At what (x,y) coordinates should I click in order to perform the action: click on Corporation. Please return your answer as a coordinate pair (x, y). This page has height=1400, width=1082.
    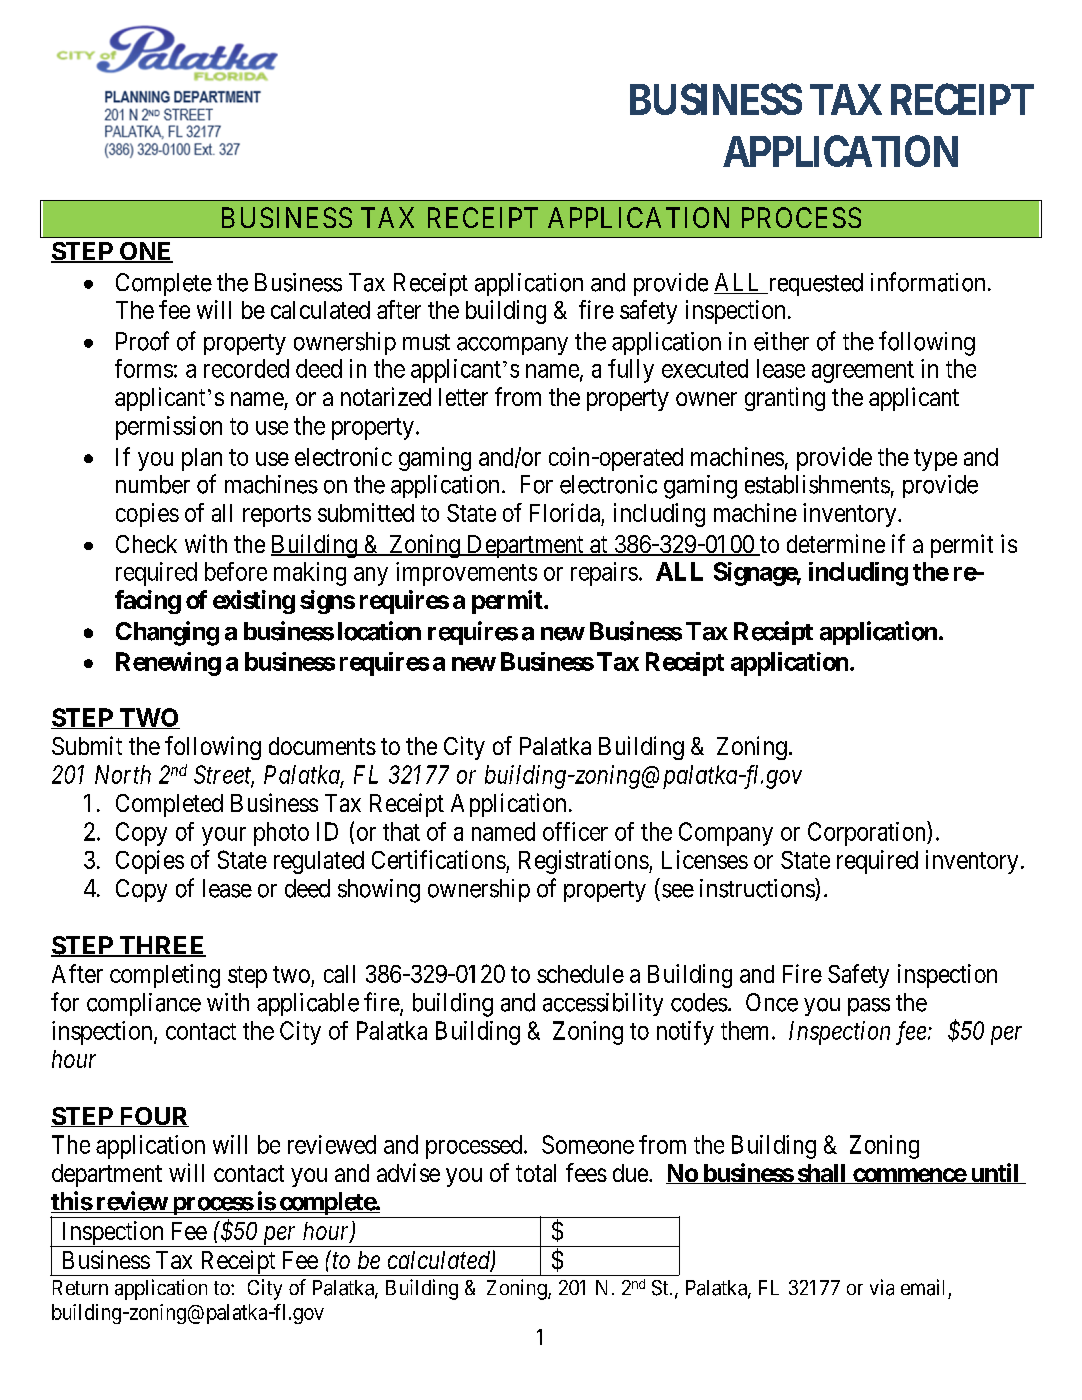
    Looking at the image, I should click on (868, 833).
